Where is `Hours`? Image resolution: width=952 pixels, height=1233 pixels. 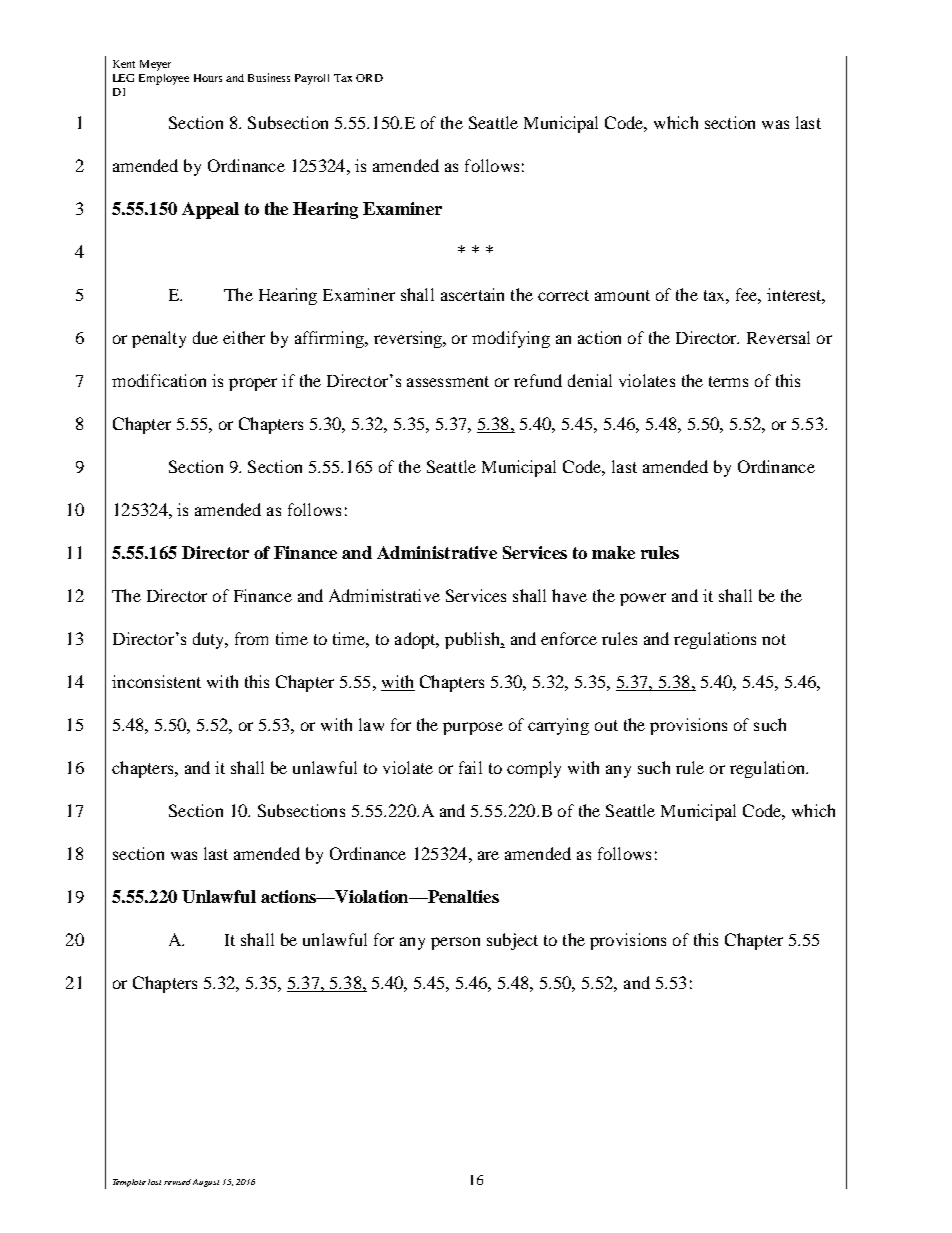
Hours is located at coordinates (208, 78).
